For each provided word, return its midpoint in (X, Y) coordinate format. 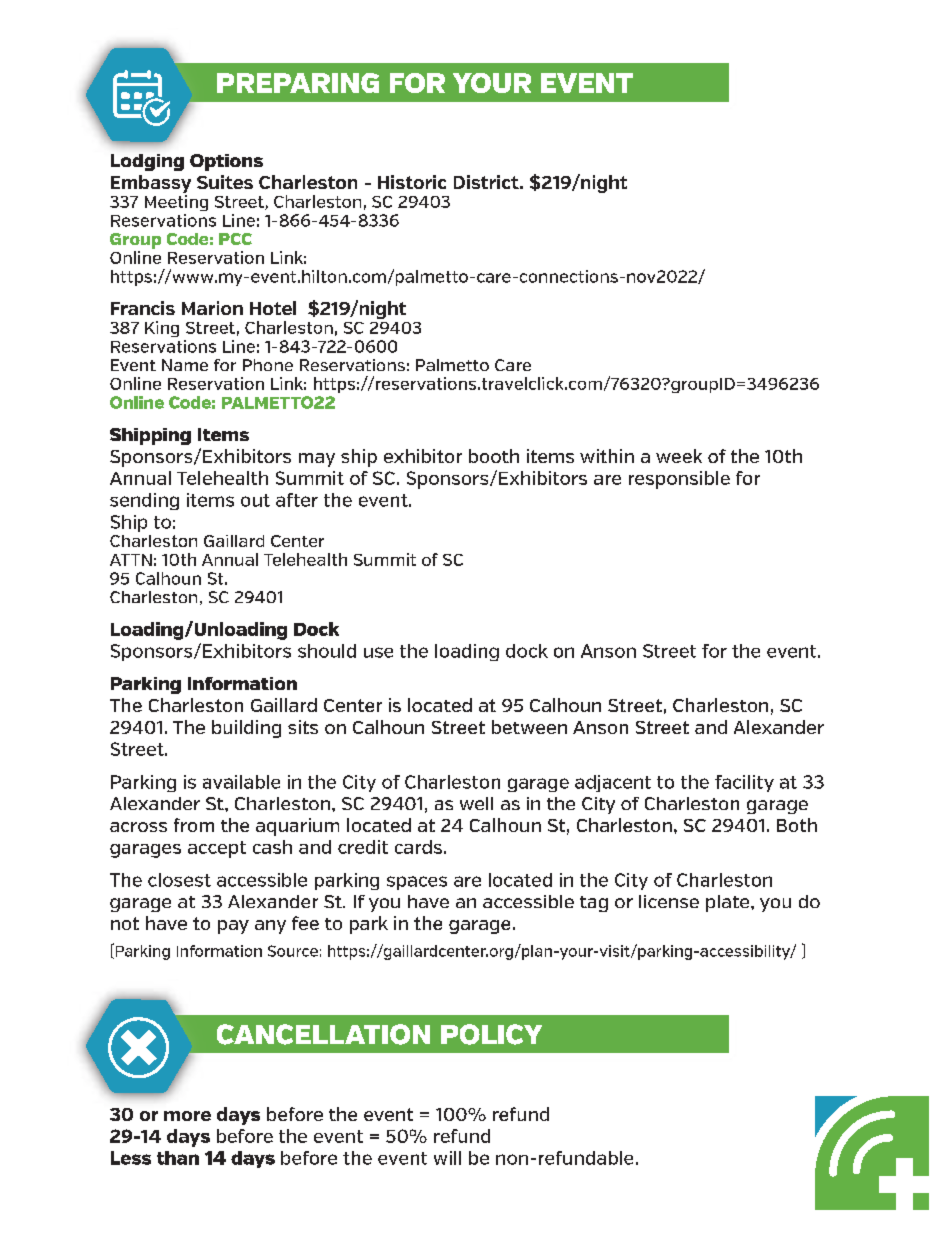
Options (226, 162)
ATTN (131, 560)
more (187, 1116)
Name (185, 365)
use (378, 652)
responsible (679, 480)
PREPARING (298, 83)
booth (494, 456)
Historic (412, 182)
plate (729, 903)
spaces (417, 883)
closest (179, 880)
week (679, 456)
